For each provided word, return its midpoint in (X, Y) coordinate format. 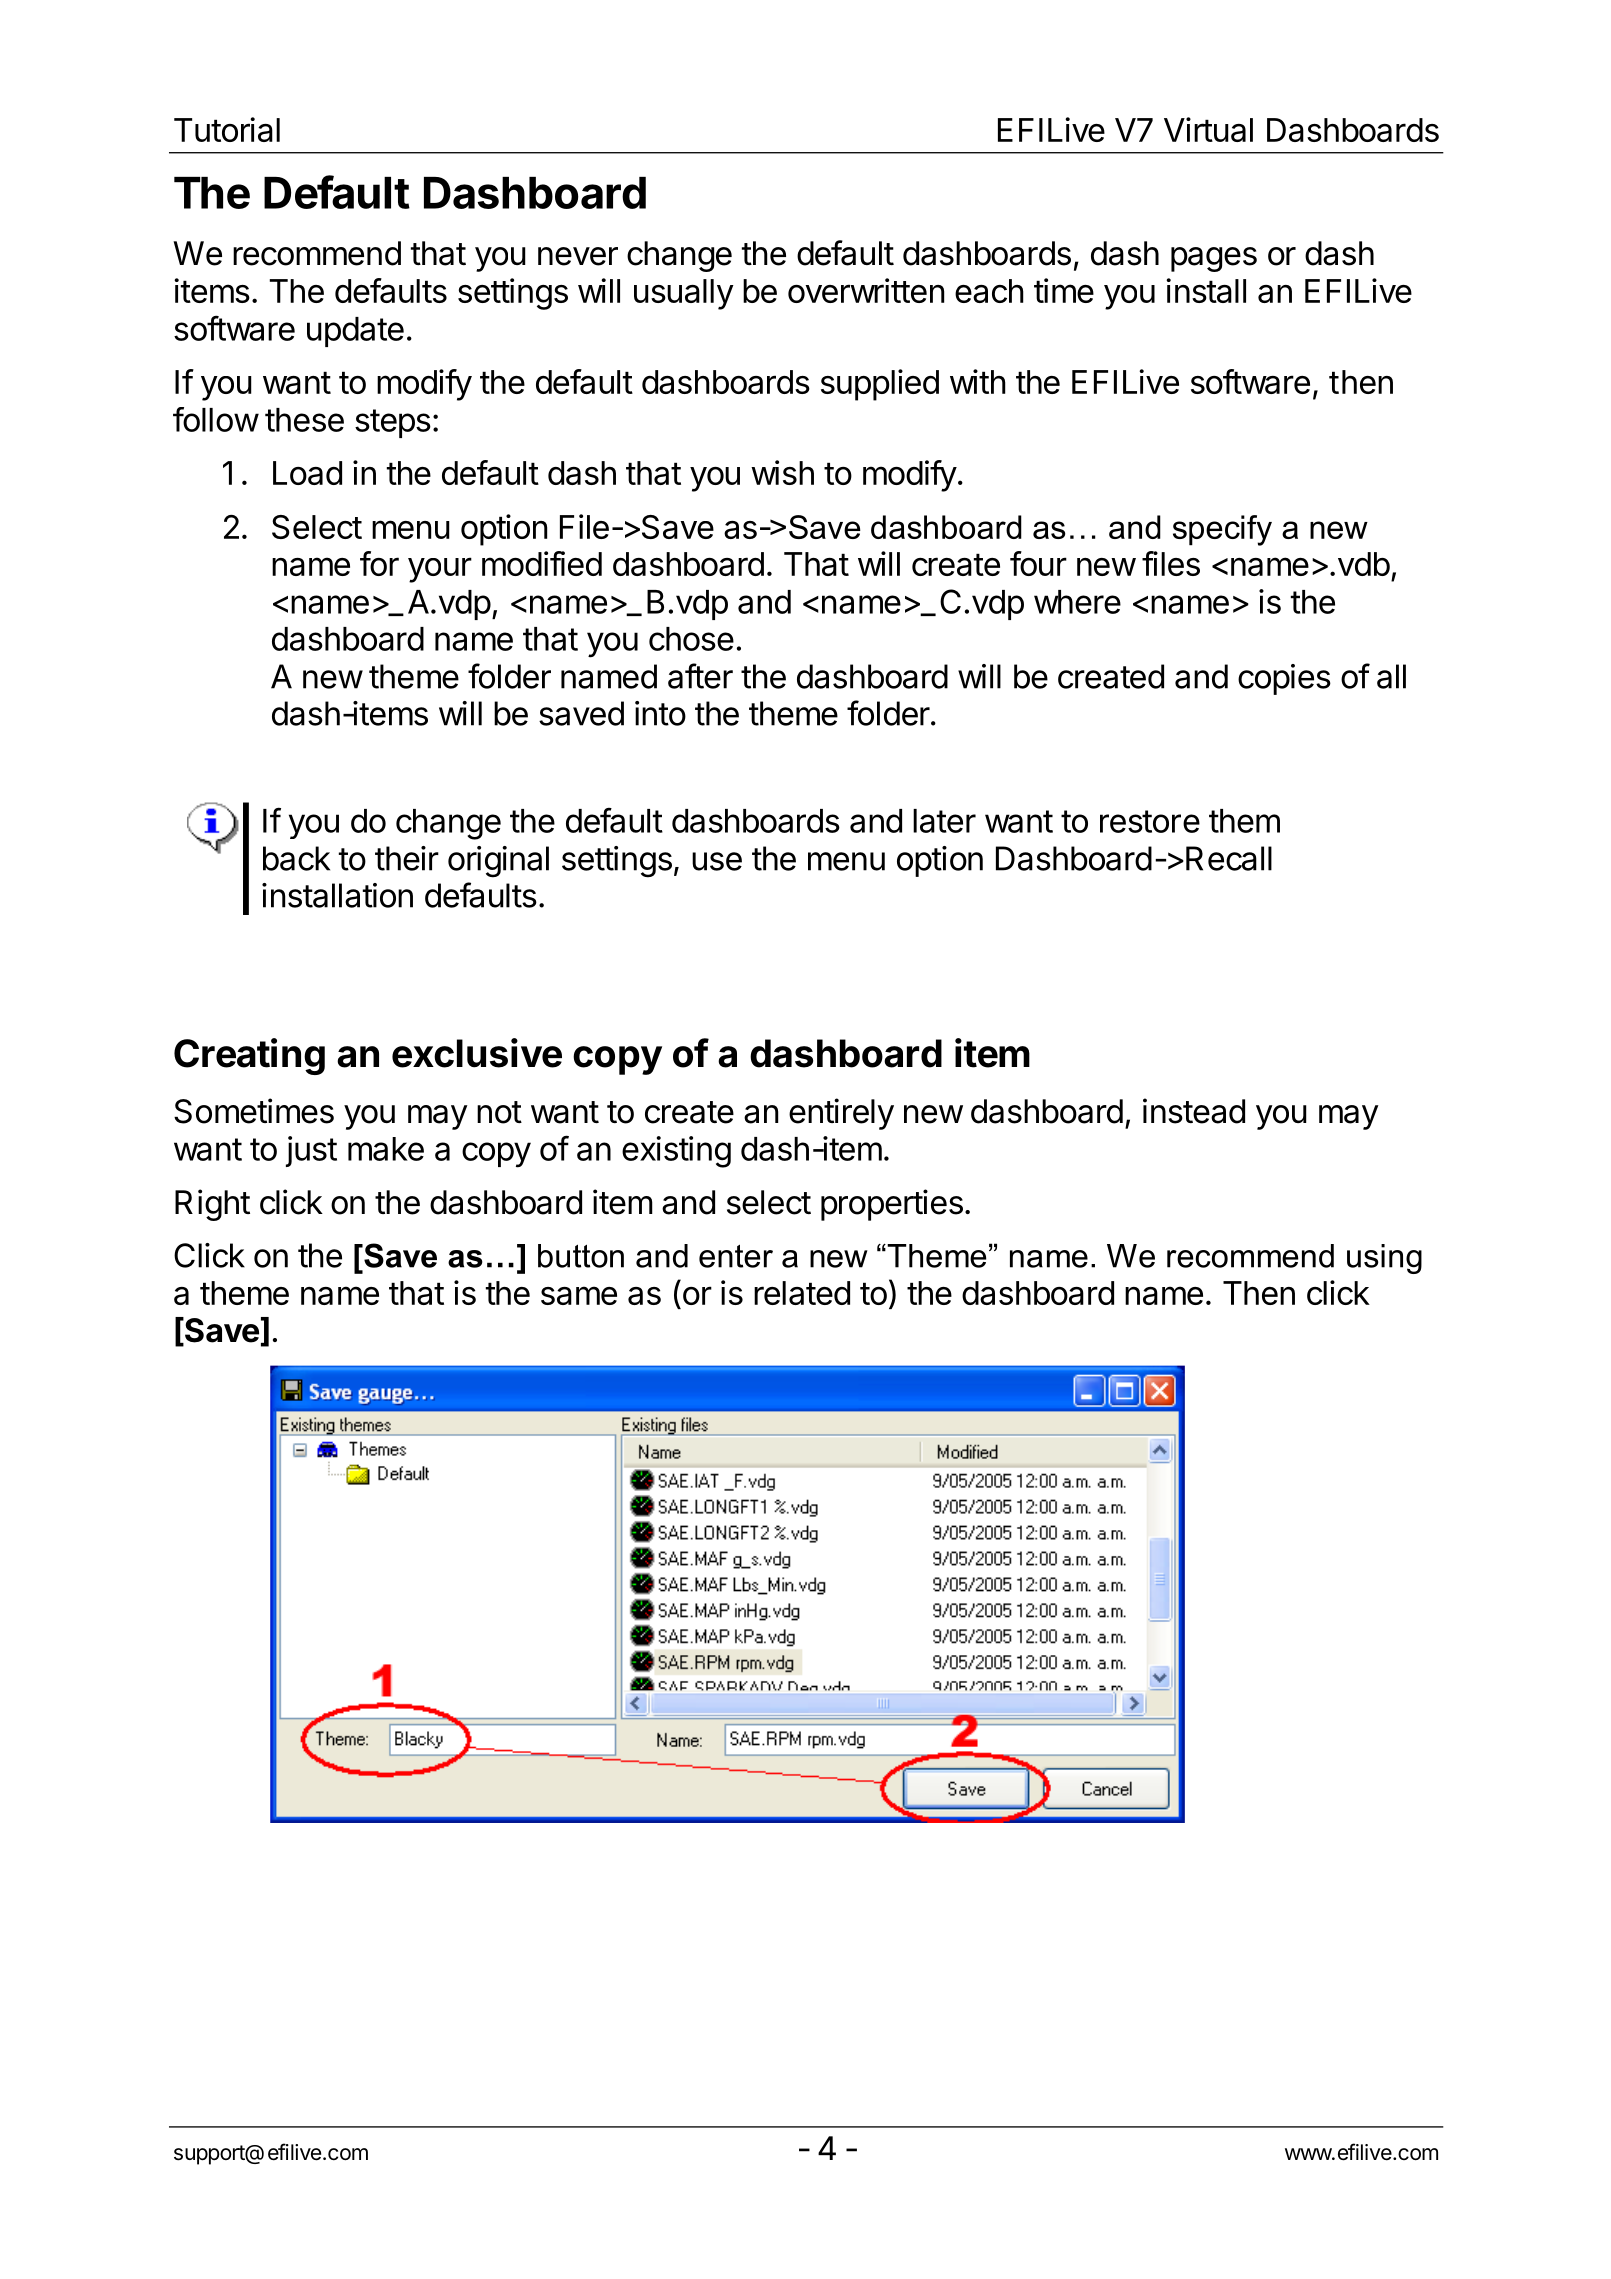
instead (1194, 1111)
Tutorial (227, 129)
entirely (841, 1114)
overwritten (866, 290)
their (407, 858)
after (700, 676)
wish (782, 472)
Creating (249, 1056)
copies (1284, 679)
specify (1222, 530)
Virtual (1208, 129)
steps (393, 423)
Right (212, 1205)
